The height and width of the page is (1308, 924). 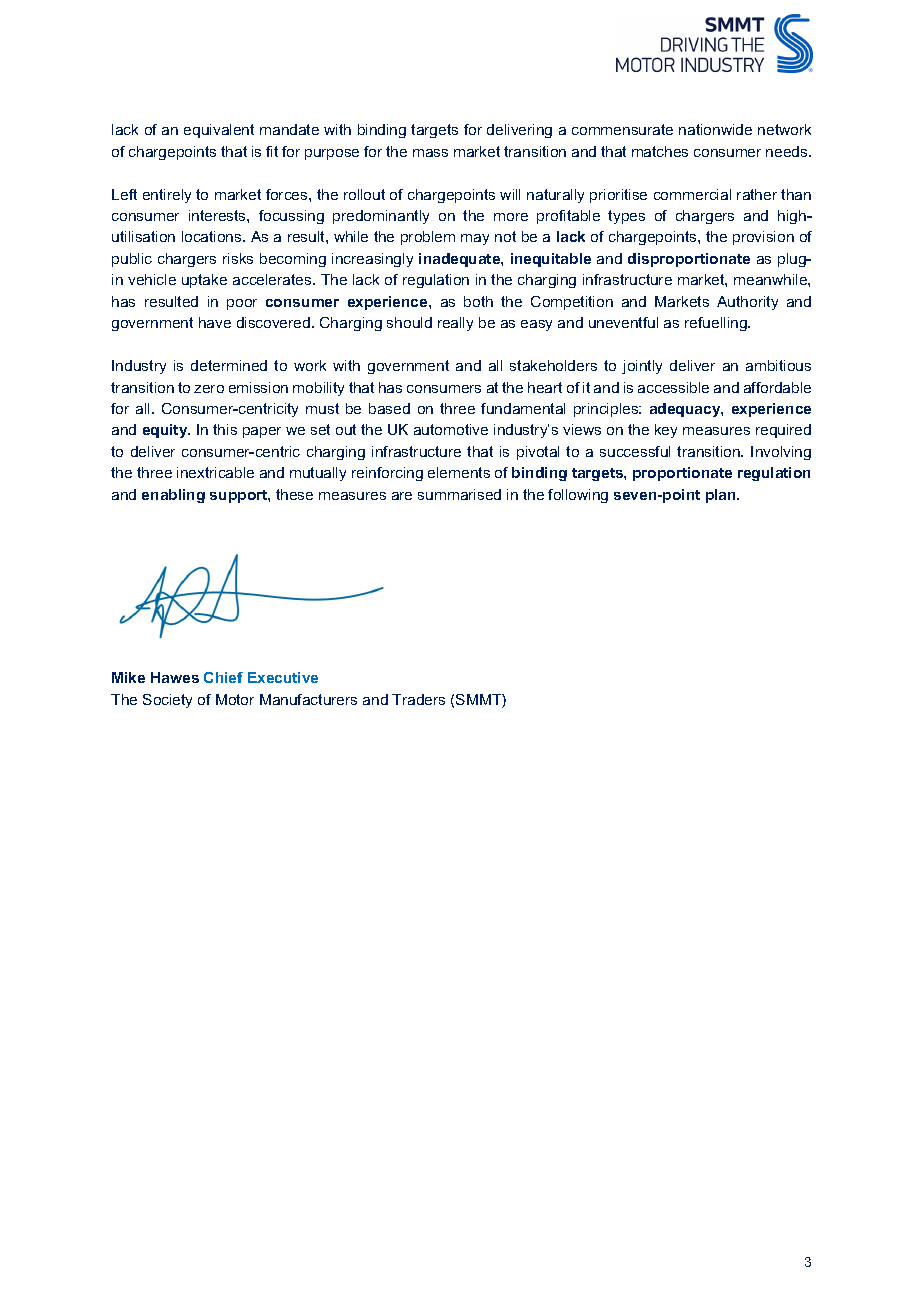 What do you see at coordinates (418, 699) in the page?
I see `Traders` at bounding box center [418, 699].
